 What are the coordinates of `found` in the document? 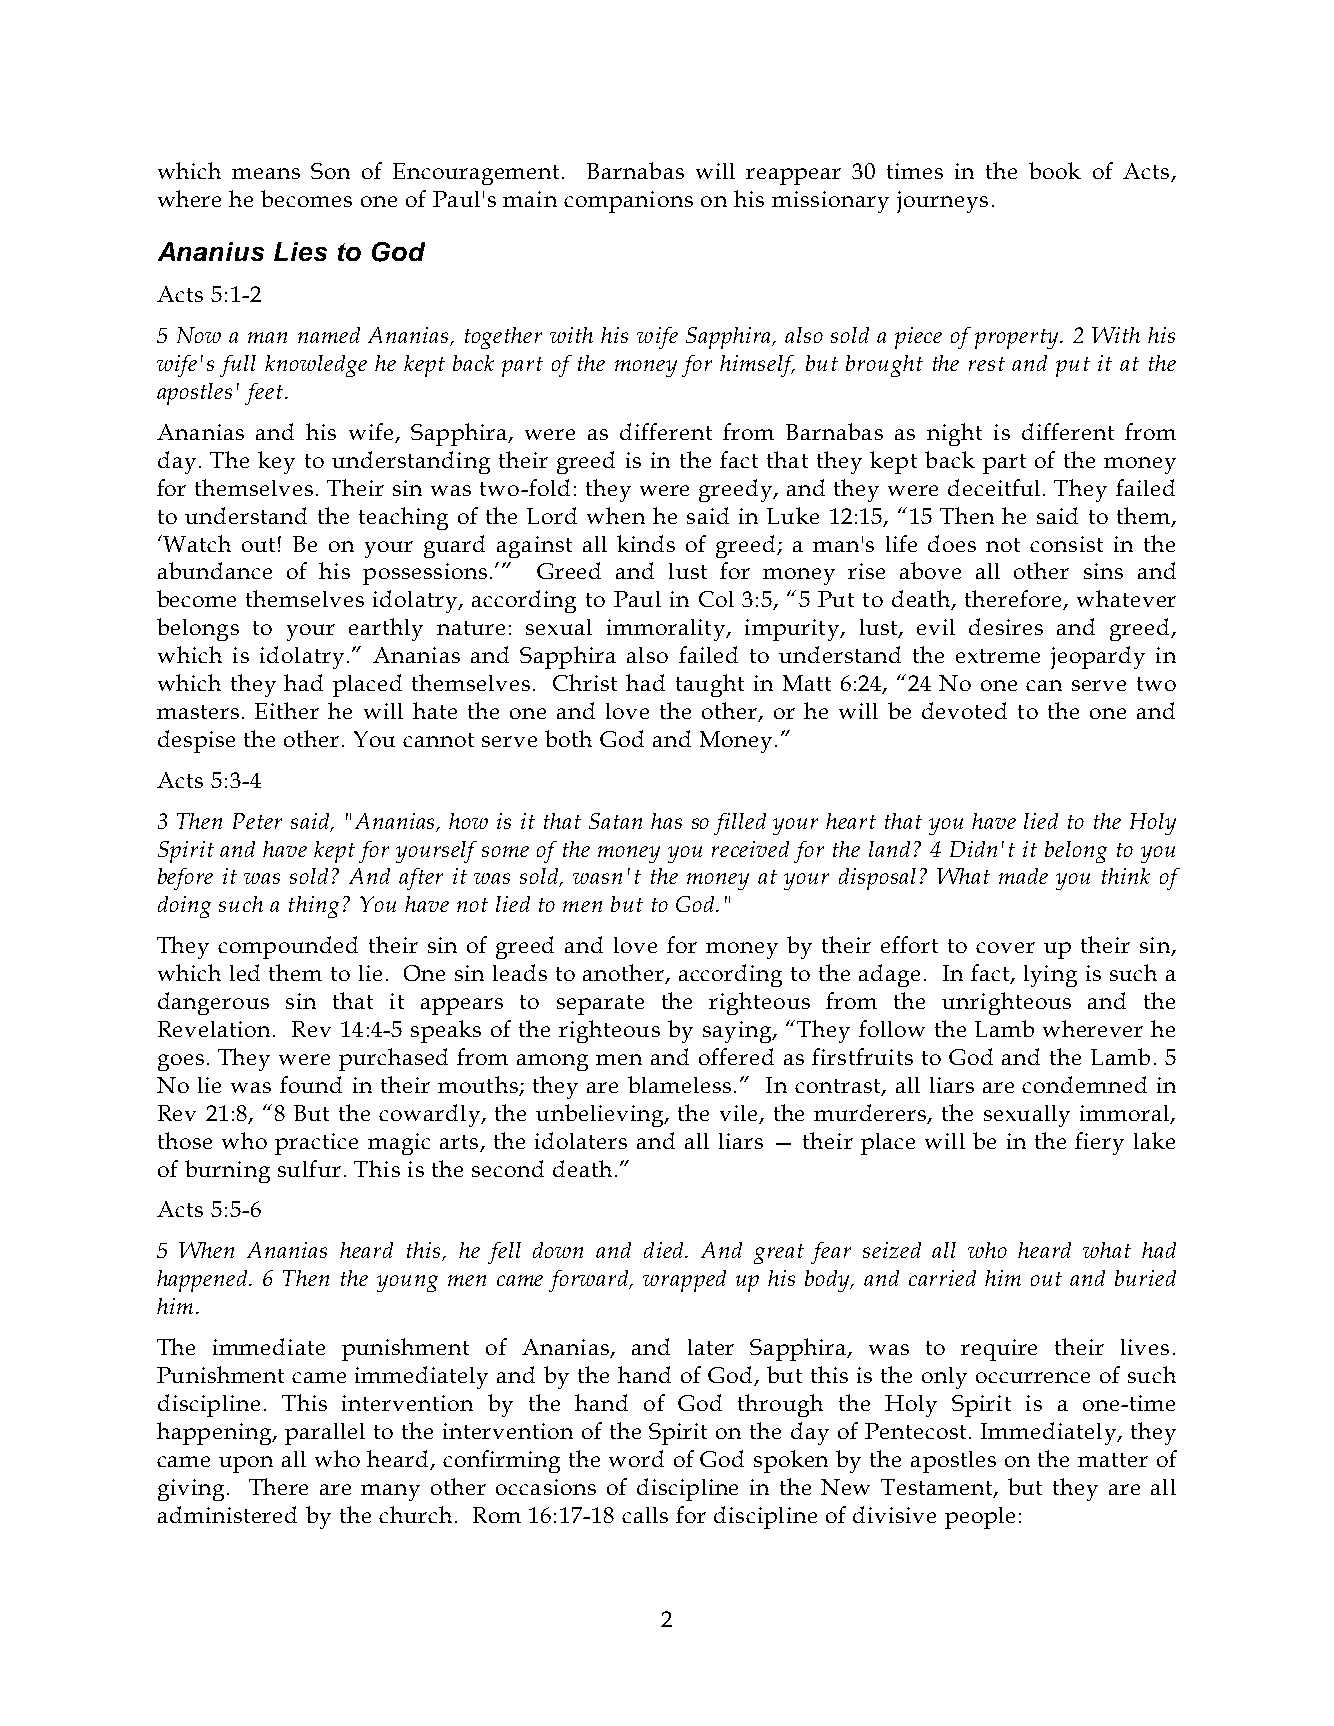 It's located at (311, 1084).
